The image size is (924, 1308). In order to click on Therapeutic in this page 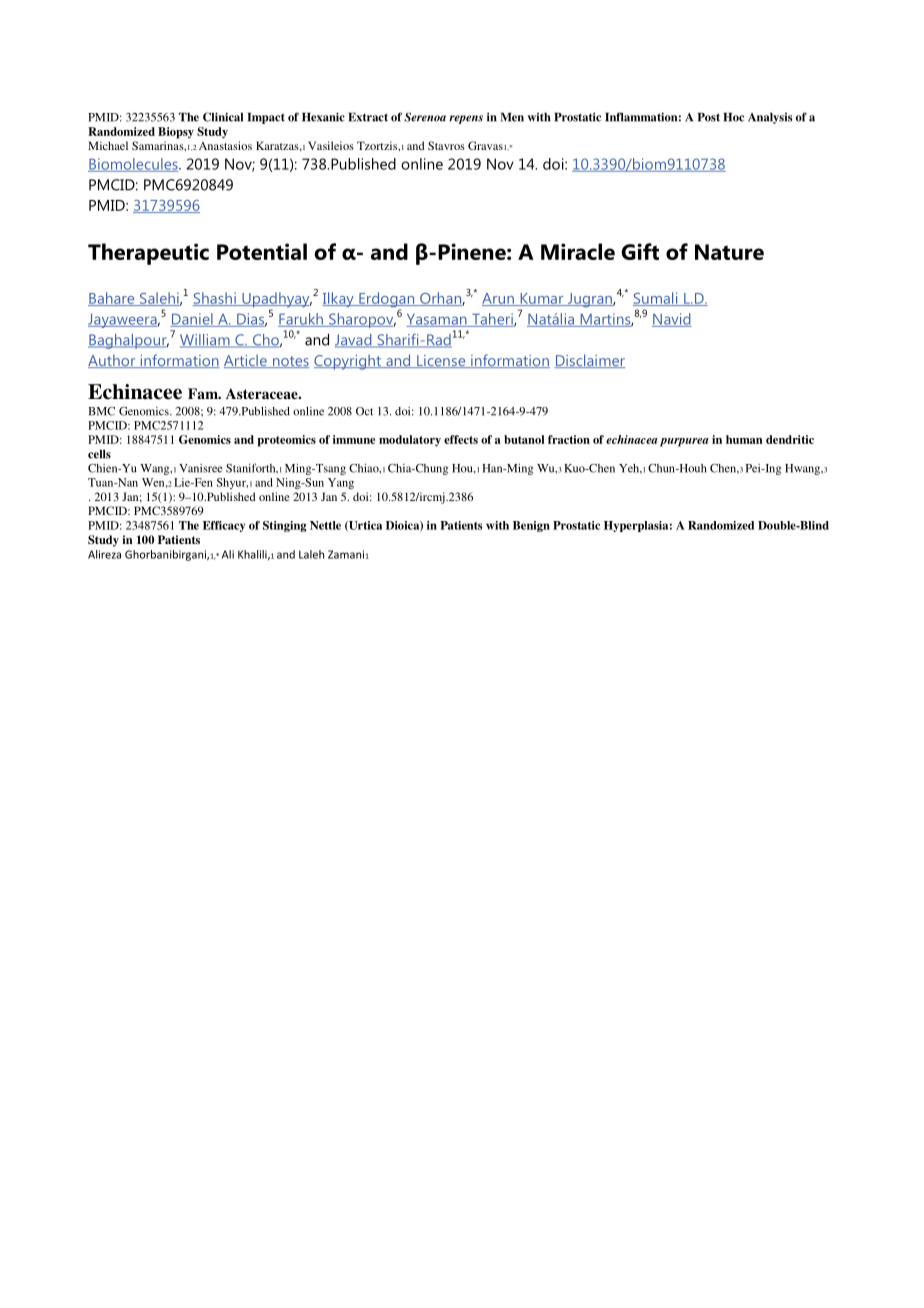, I will do `click(148, 254)`.
